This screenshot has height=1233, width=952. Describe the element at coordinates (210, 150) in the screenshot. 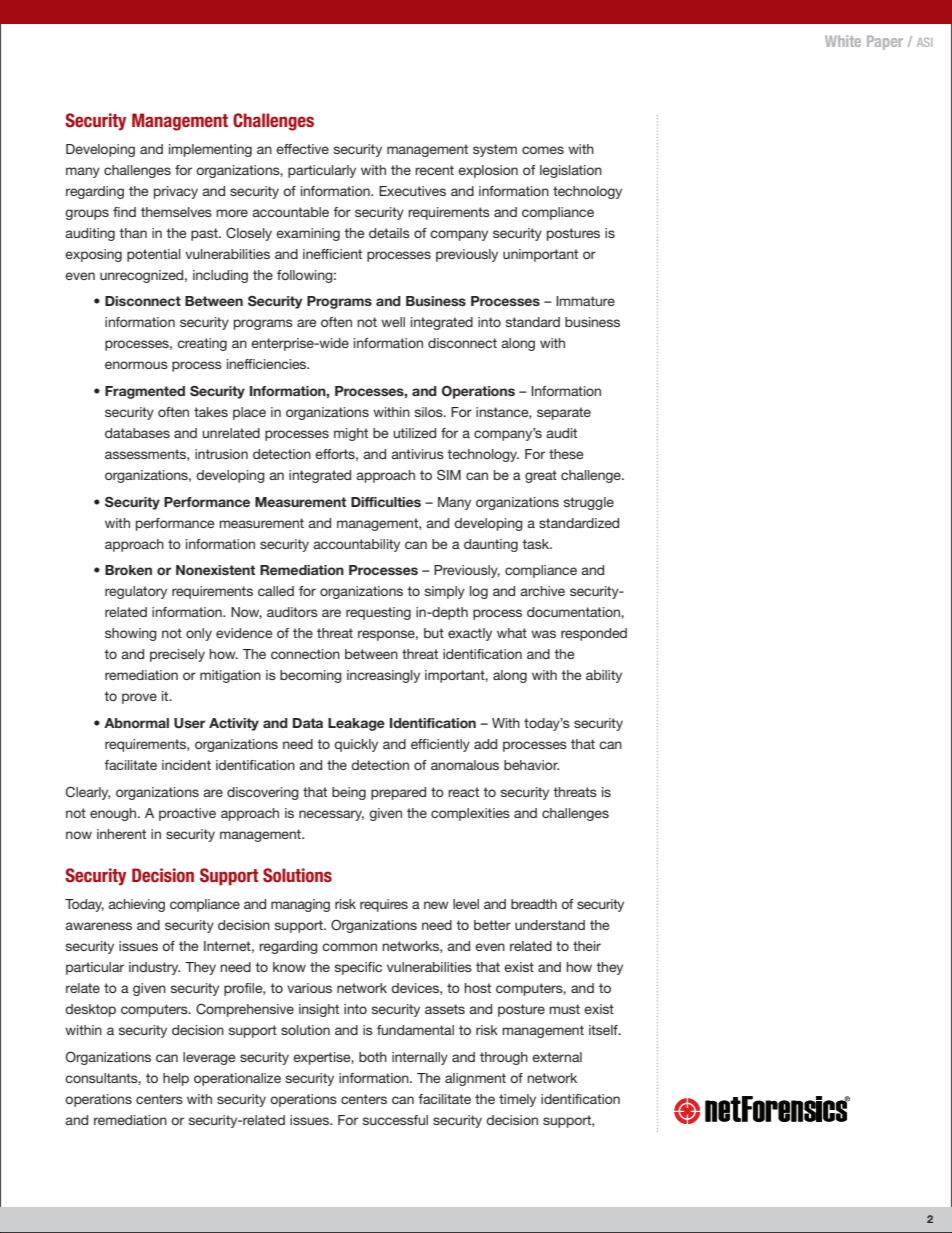

I see `implementing` at that location.
